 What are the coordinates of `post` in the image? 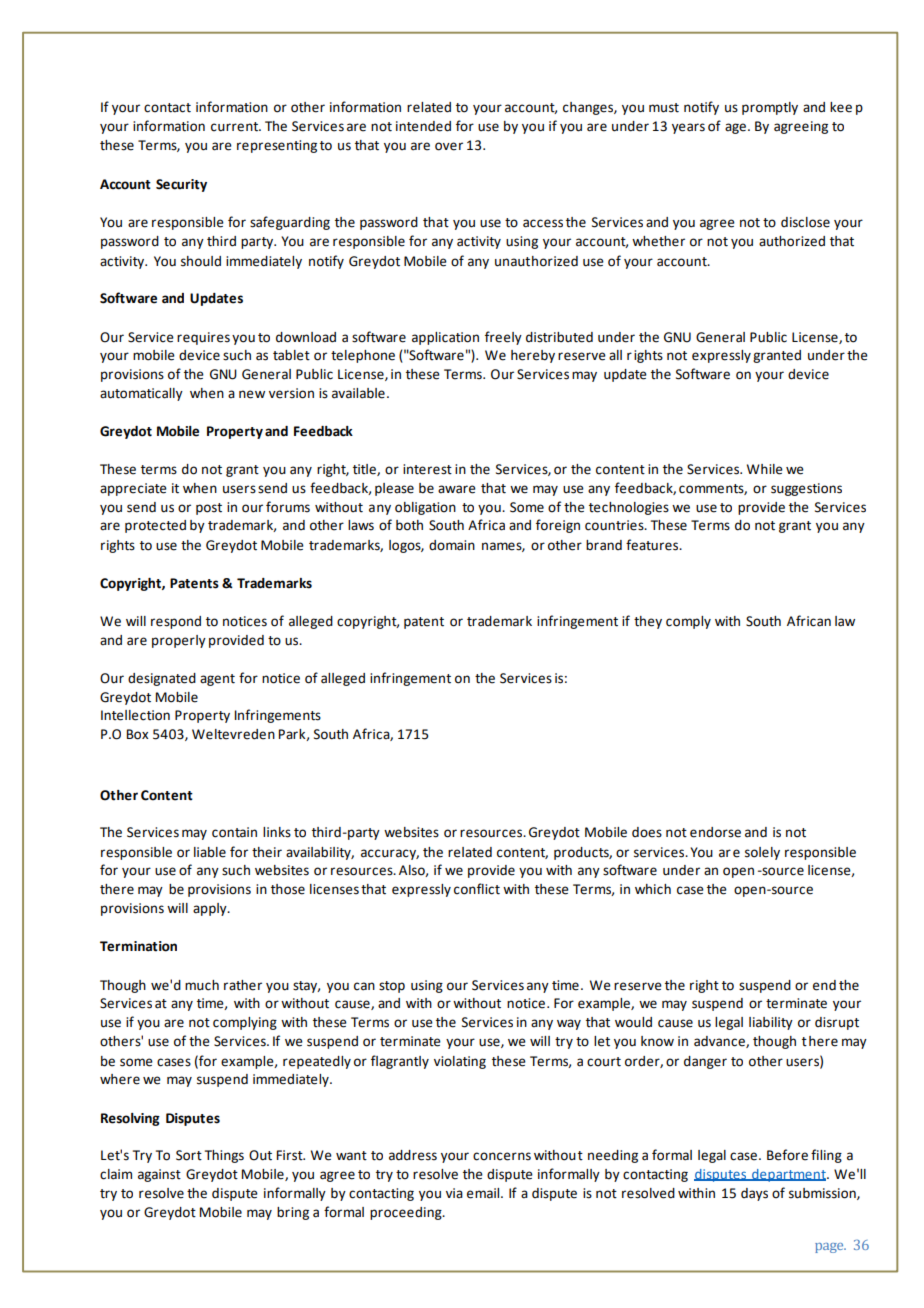 It's located at (209, 509).
